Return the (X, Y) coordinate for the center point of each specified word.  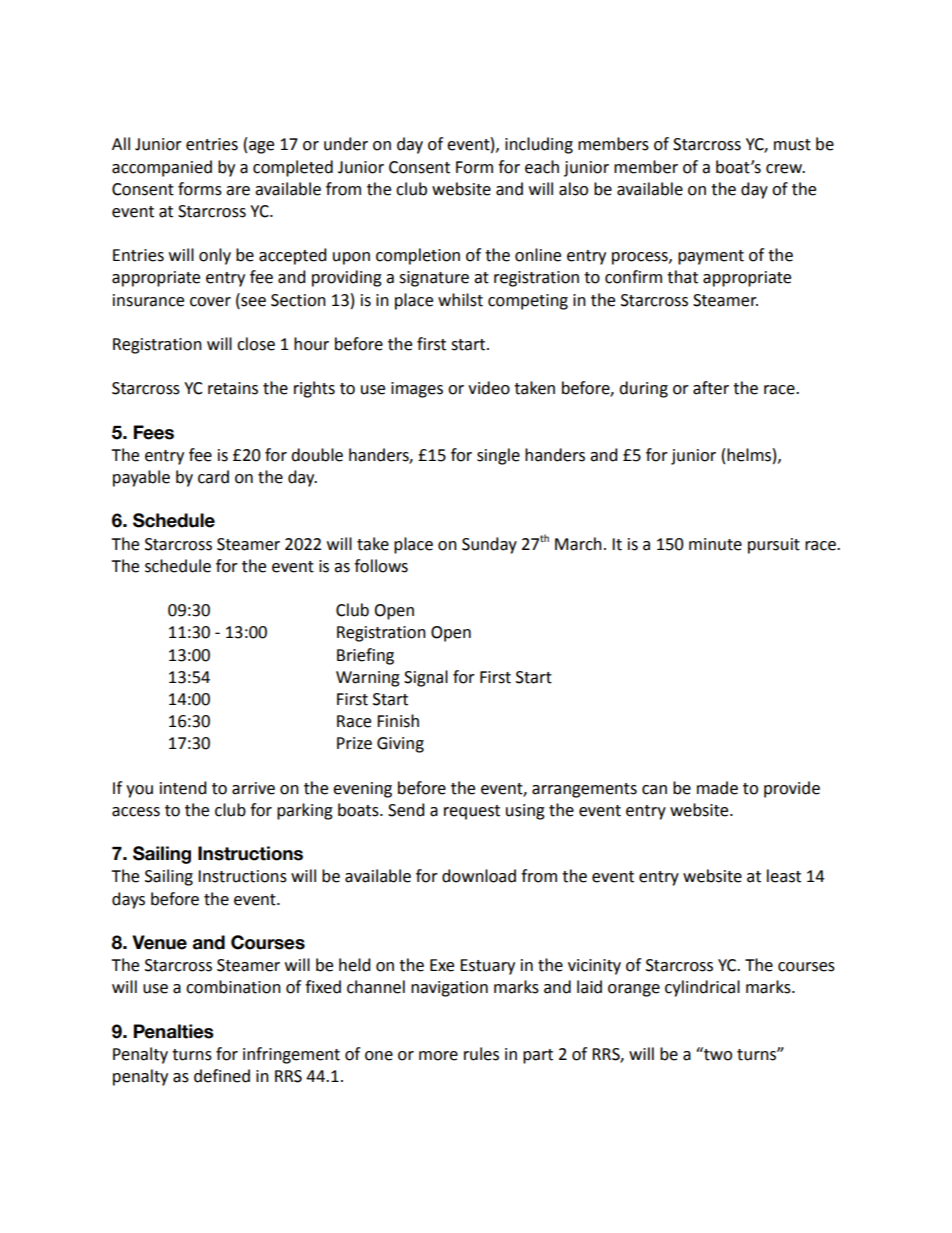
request (472, 812)
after (711, 388)
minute (715, 544)
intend (183, 788)
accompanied (162, 168)
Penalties (174, 1031)
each (542, 167)
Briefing (365, 656)
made (717, 788)
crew (785, 169)
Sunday (489, 545)
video (489, 388)
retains (233, 388)
